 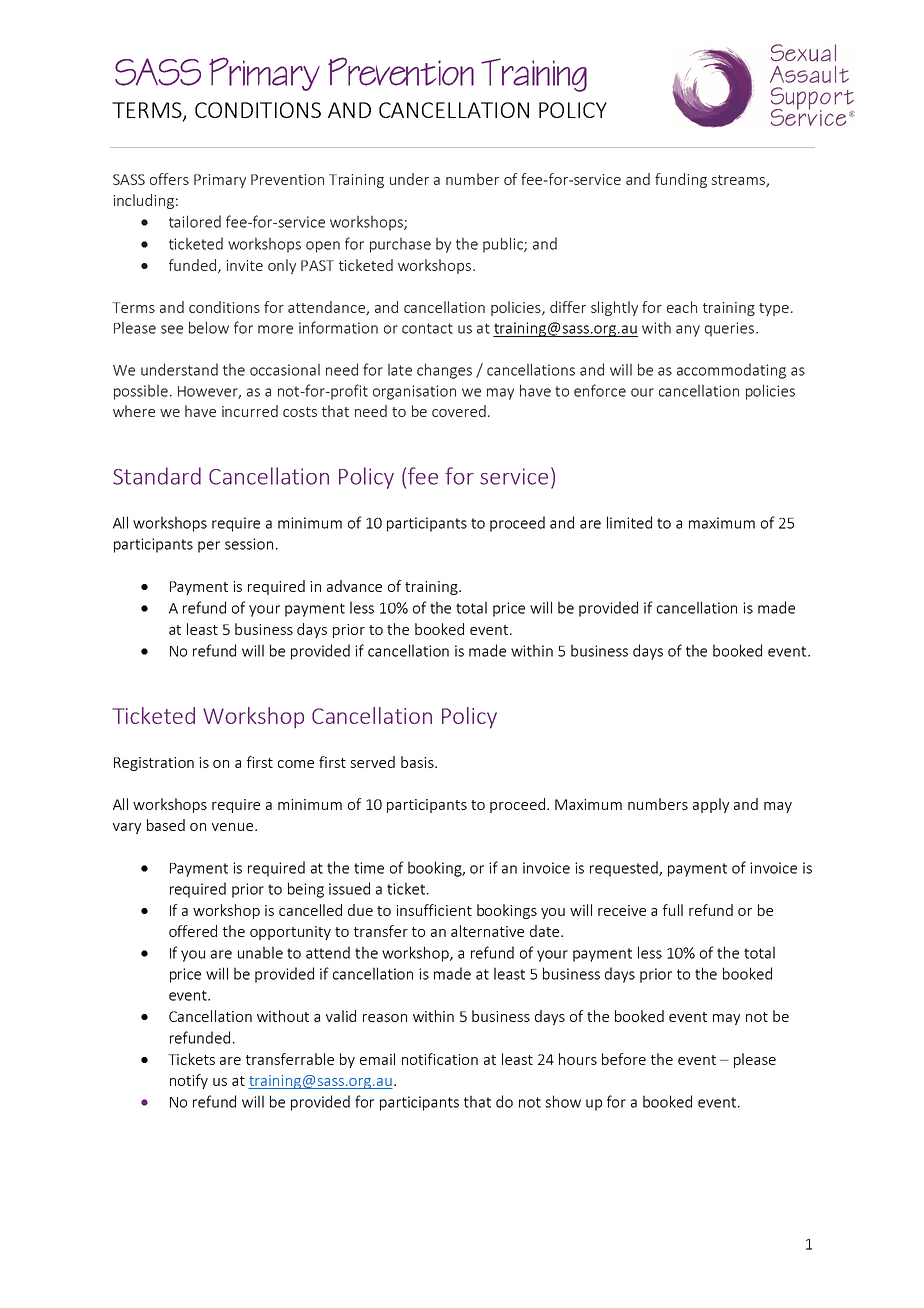 I want to click on before, so click(x=624, y=1059).
